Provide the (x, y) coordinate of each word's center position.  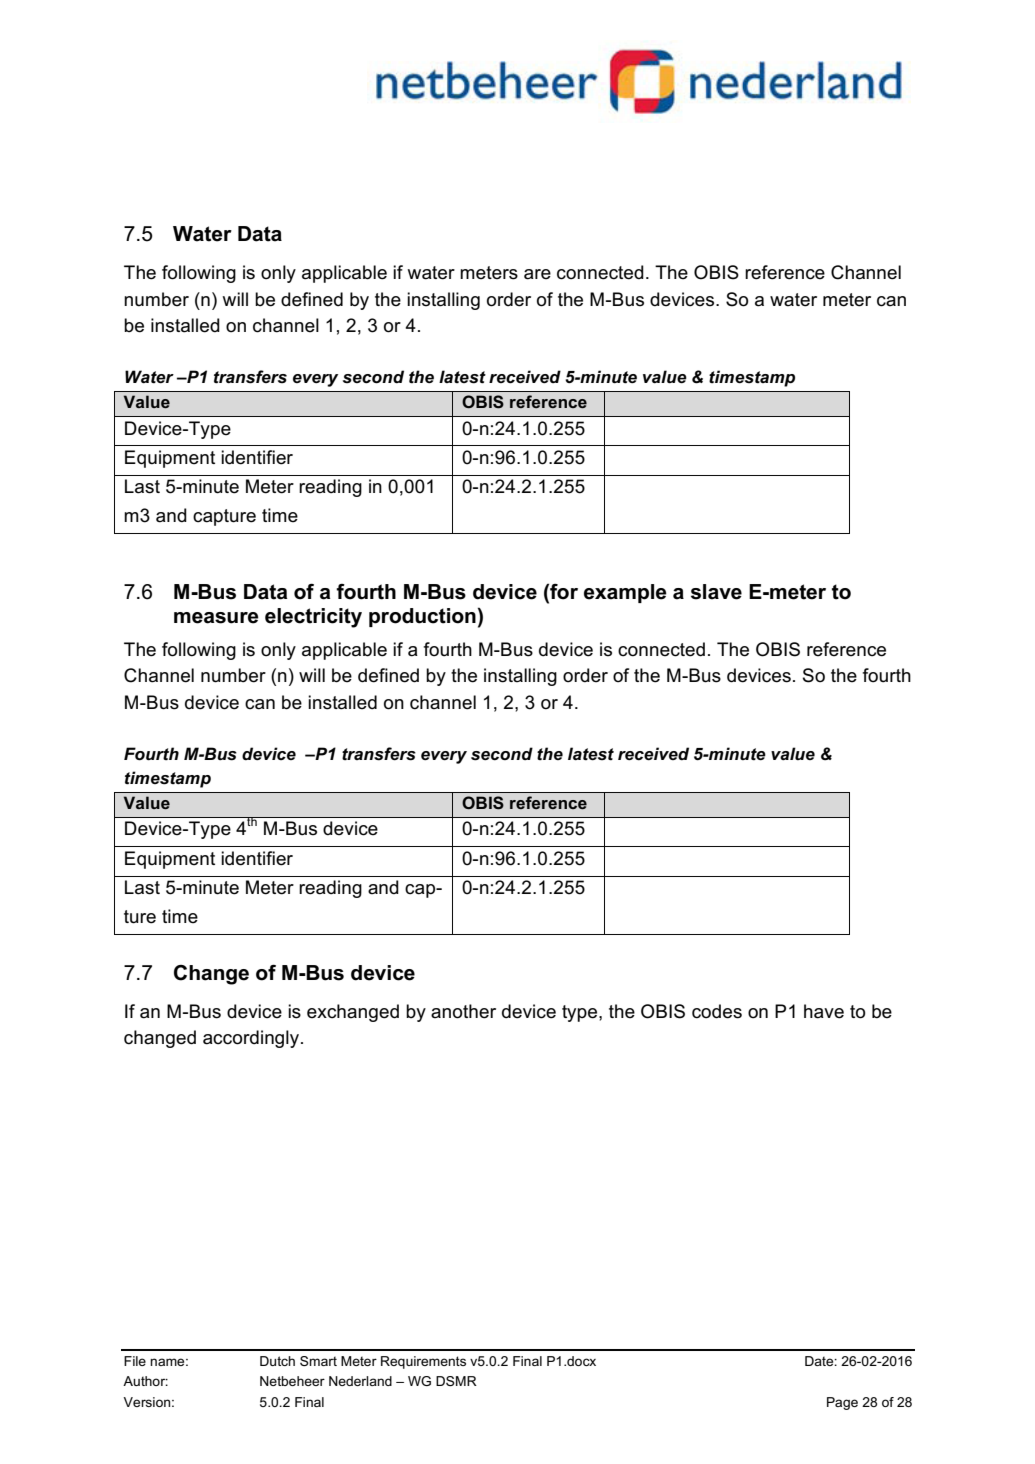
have (824, 1011)
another (463, 1011)
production (422, 617)
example (625, 593)
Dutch (277, 1361)
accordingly (252, 1039)
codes (717, 1011)
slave (716, 592)
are (537, 274)
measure (216, 618)
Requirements (423, 1362)
